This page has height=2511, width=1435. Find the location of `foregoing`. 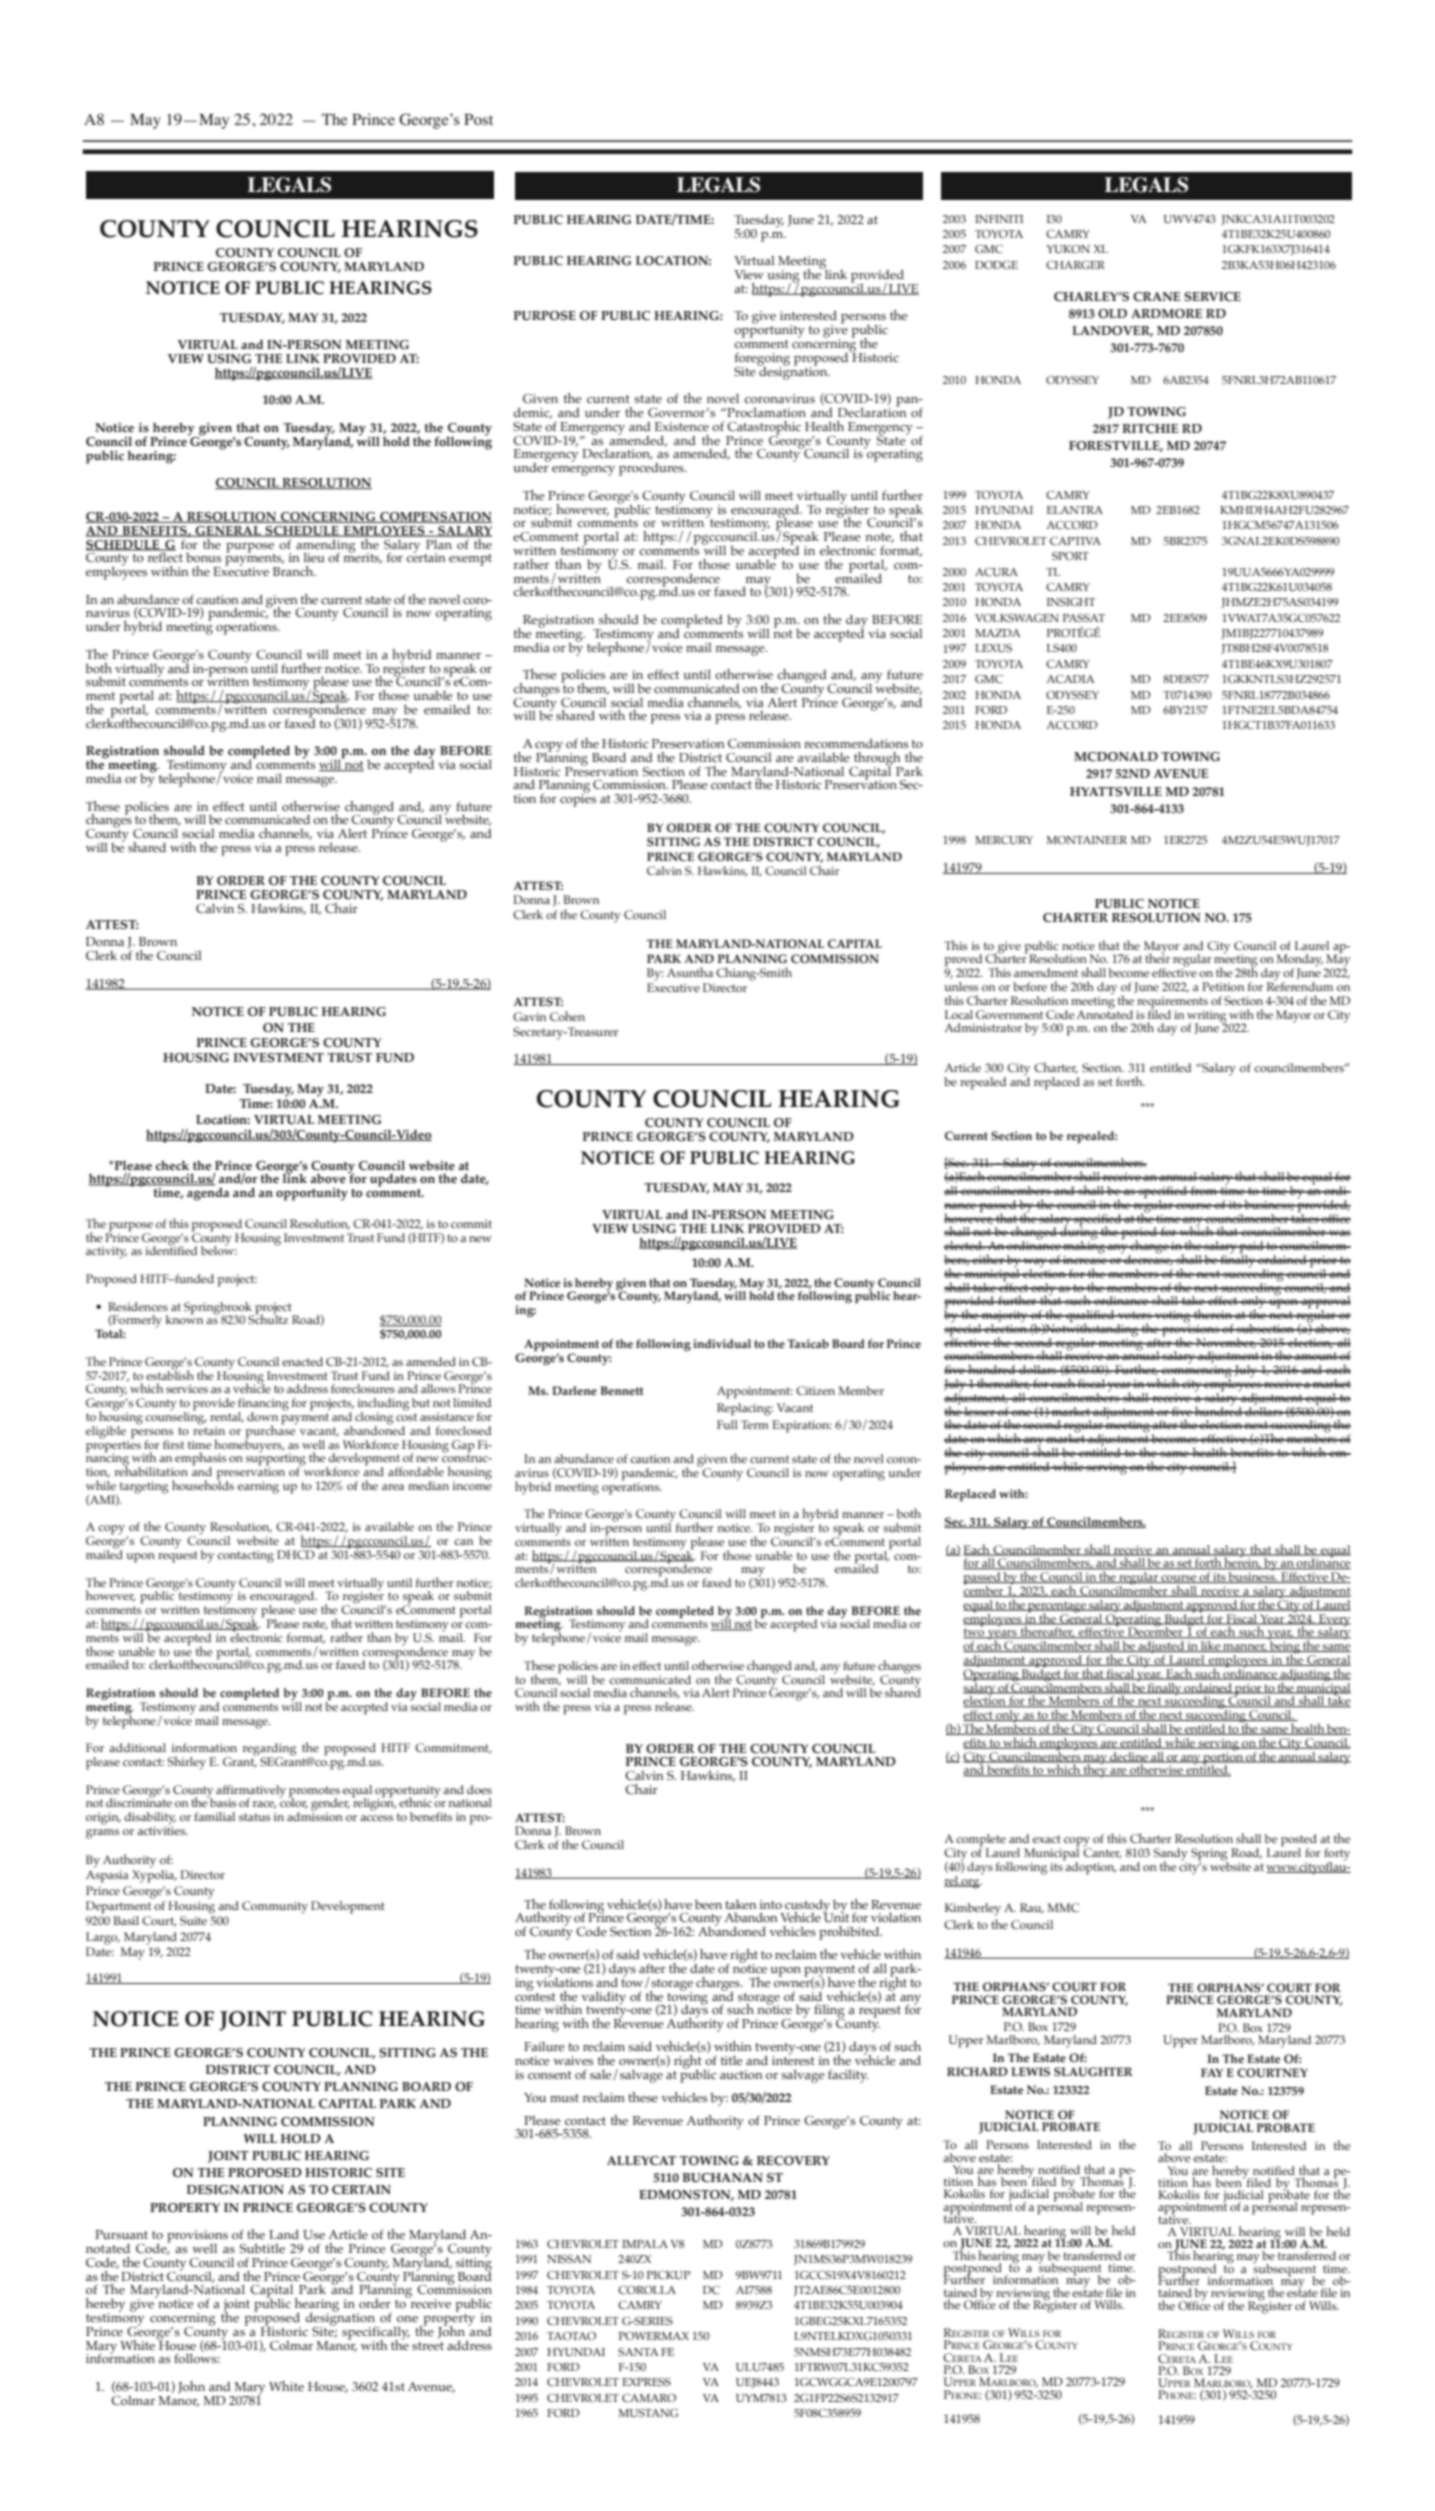

foregoing is located at coordinates (762, 360).
